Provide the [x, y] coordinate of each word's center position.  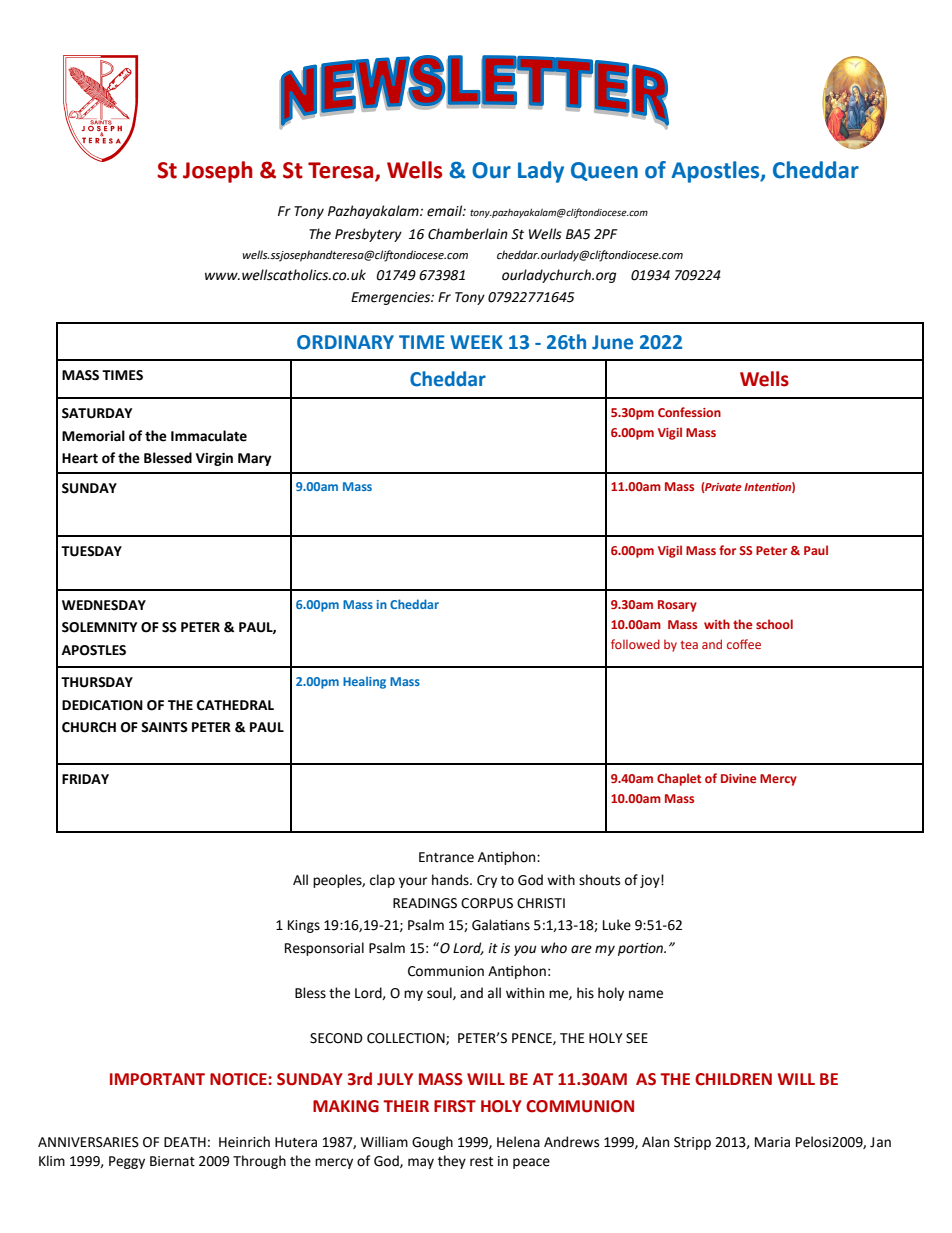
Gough [432, 1143]
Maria [772, 1142]
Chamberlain [468, 234]
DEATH [185, 1142]
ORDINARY [345, 342]
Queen [604, 171]
